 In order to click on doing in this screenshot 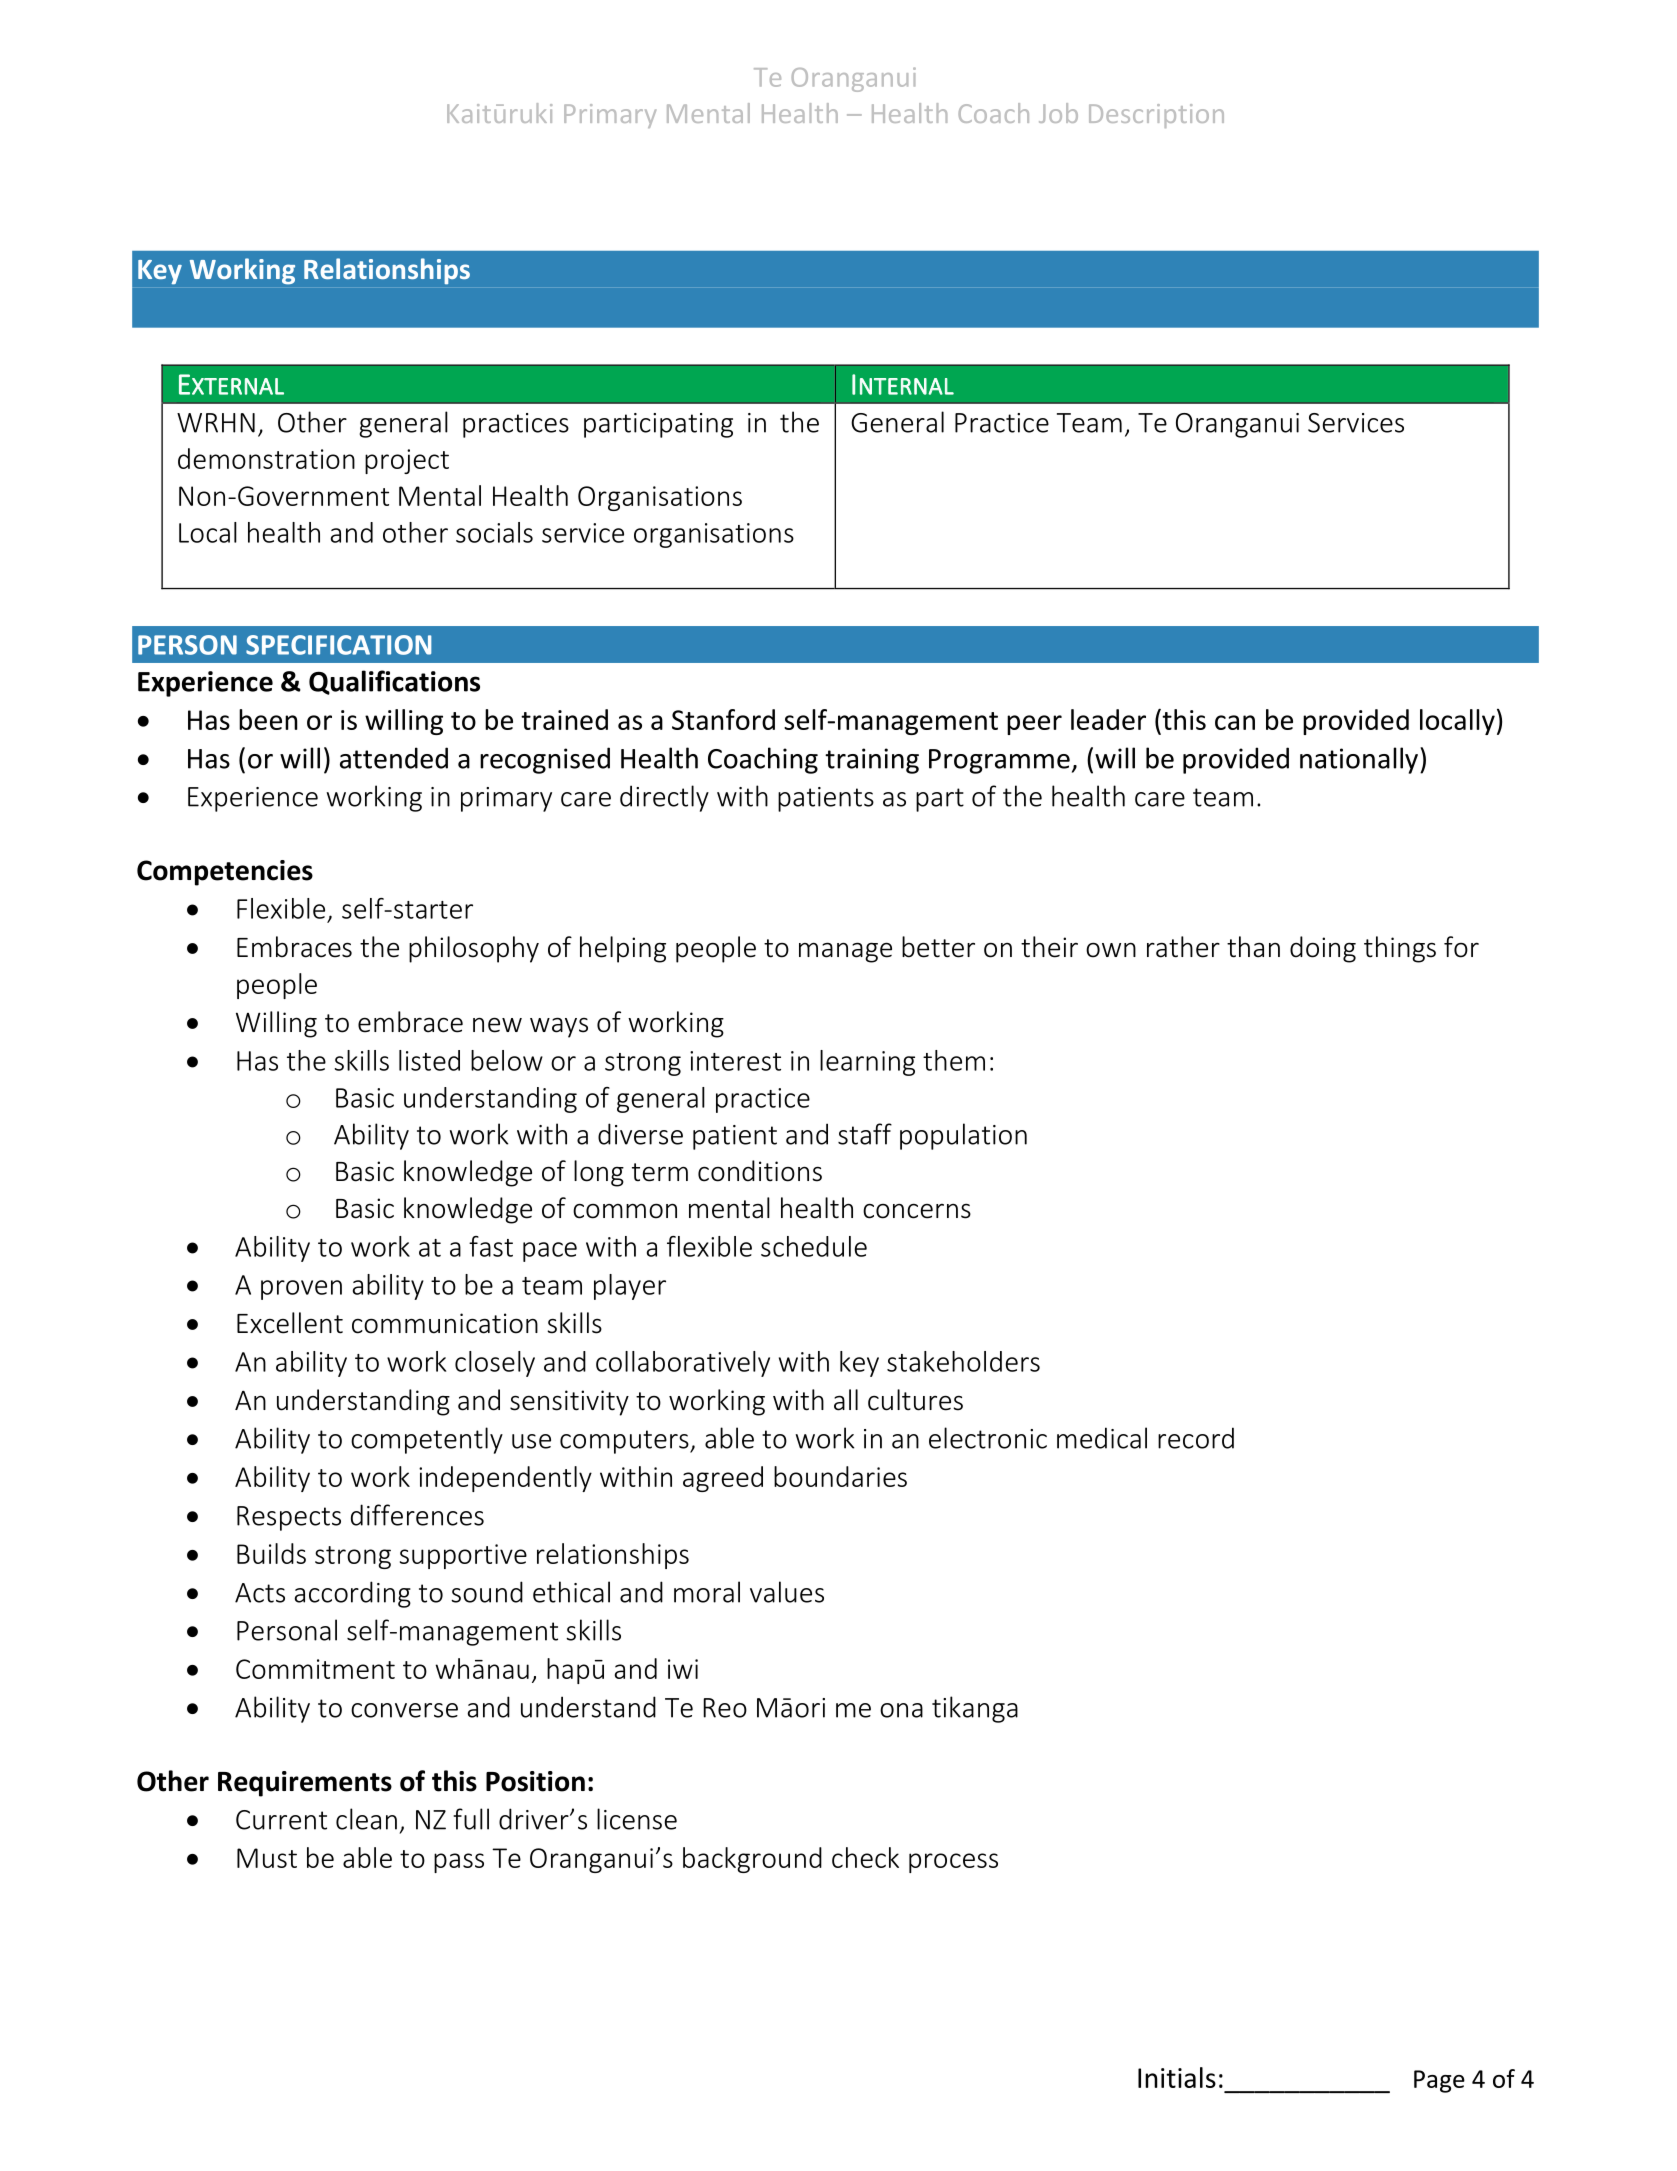, I will do `click(1323, 949)`.
